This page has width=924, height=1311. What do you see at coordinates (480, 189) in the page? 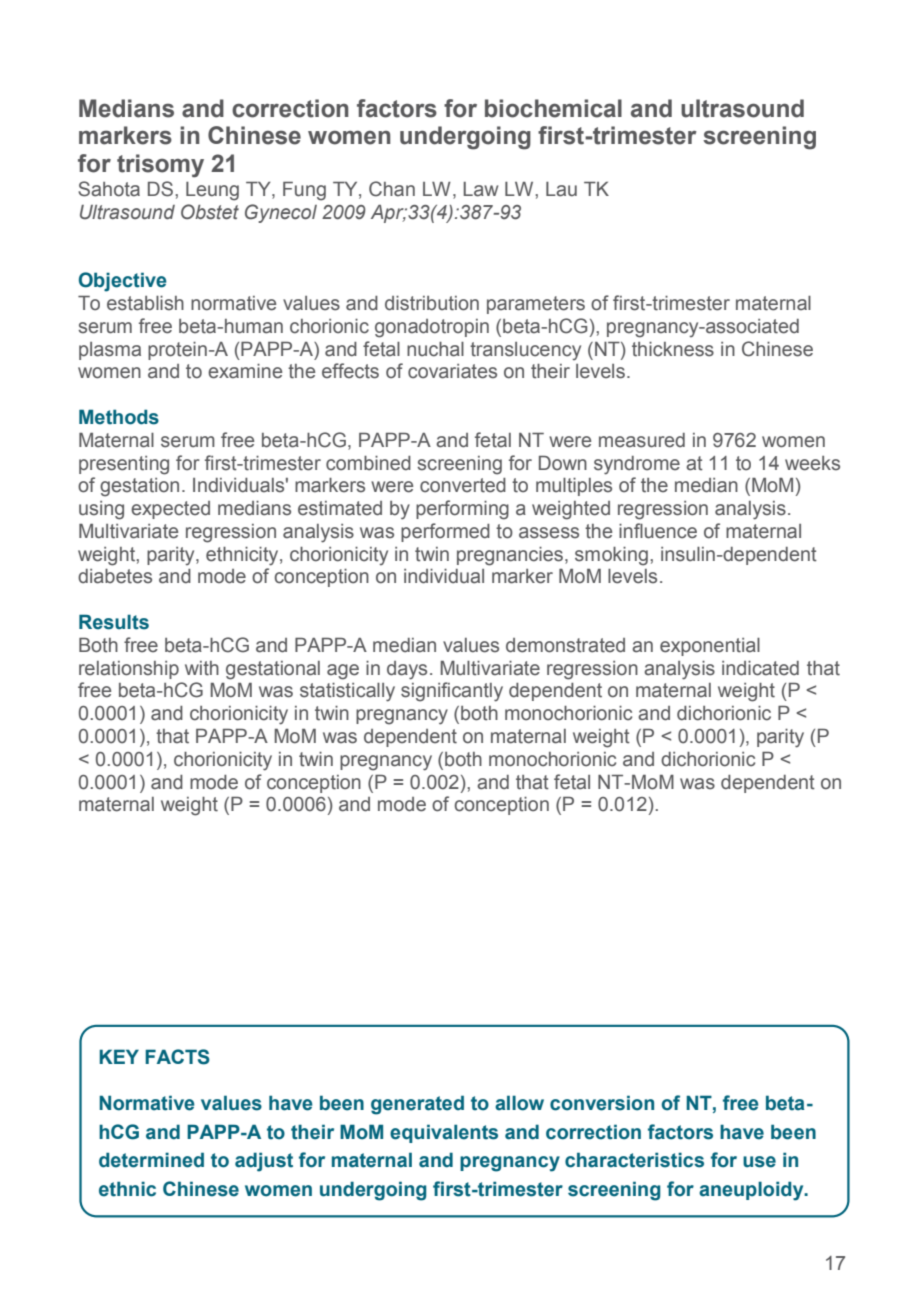
I see `Law` at bounding box center [480, 189].
